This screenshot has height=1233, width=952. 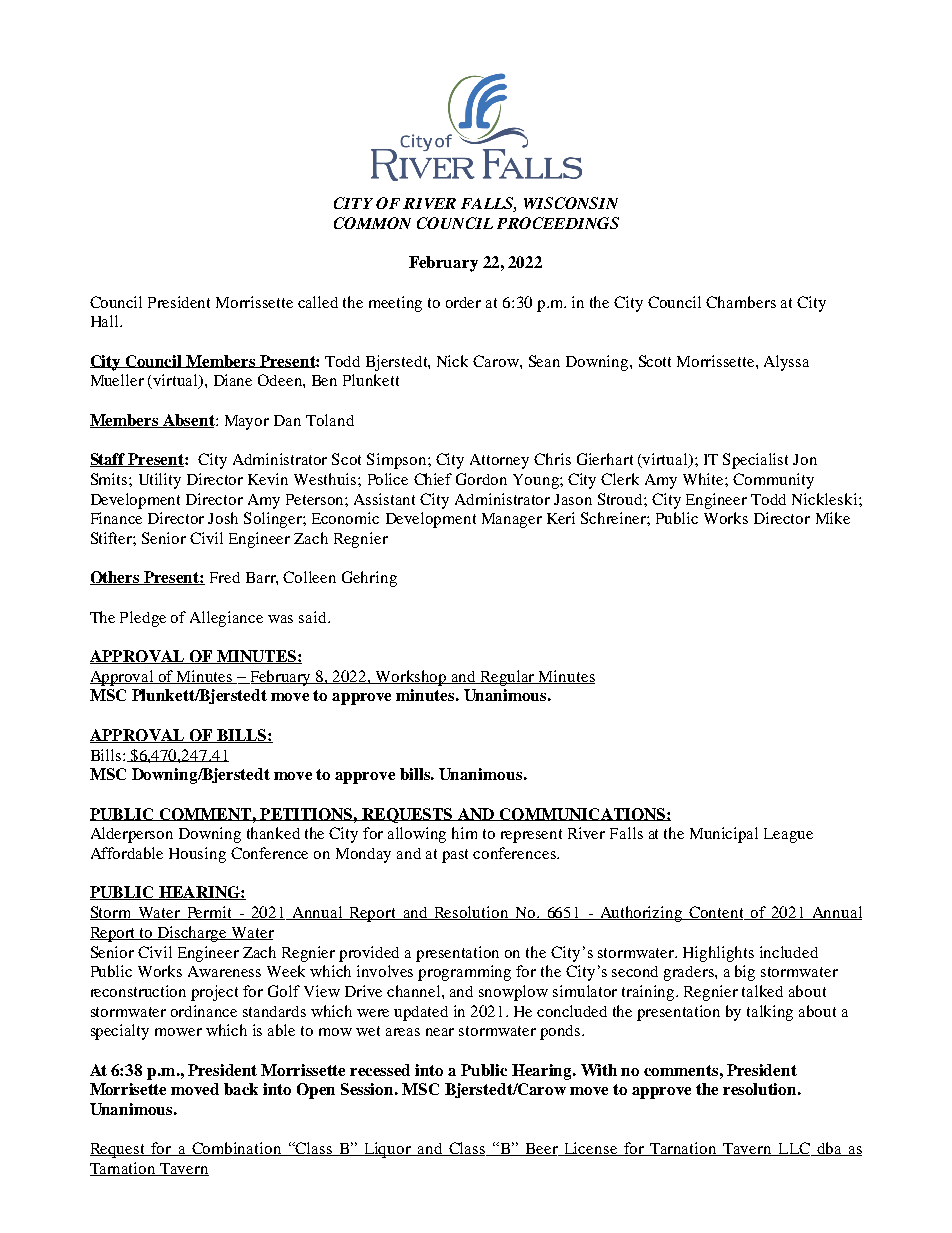 What do you see at coordinates (541, 1149) in the screenshot?
I see `Beer` at bounding box center [541, 1149].
